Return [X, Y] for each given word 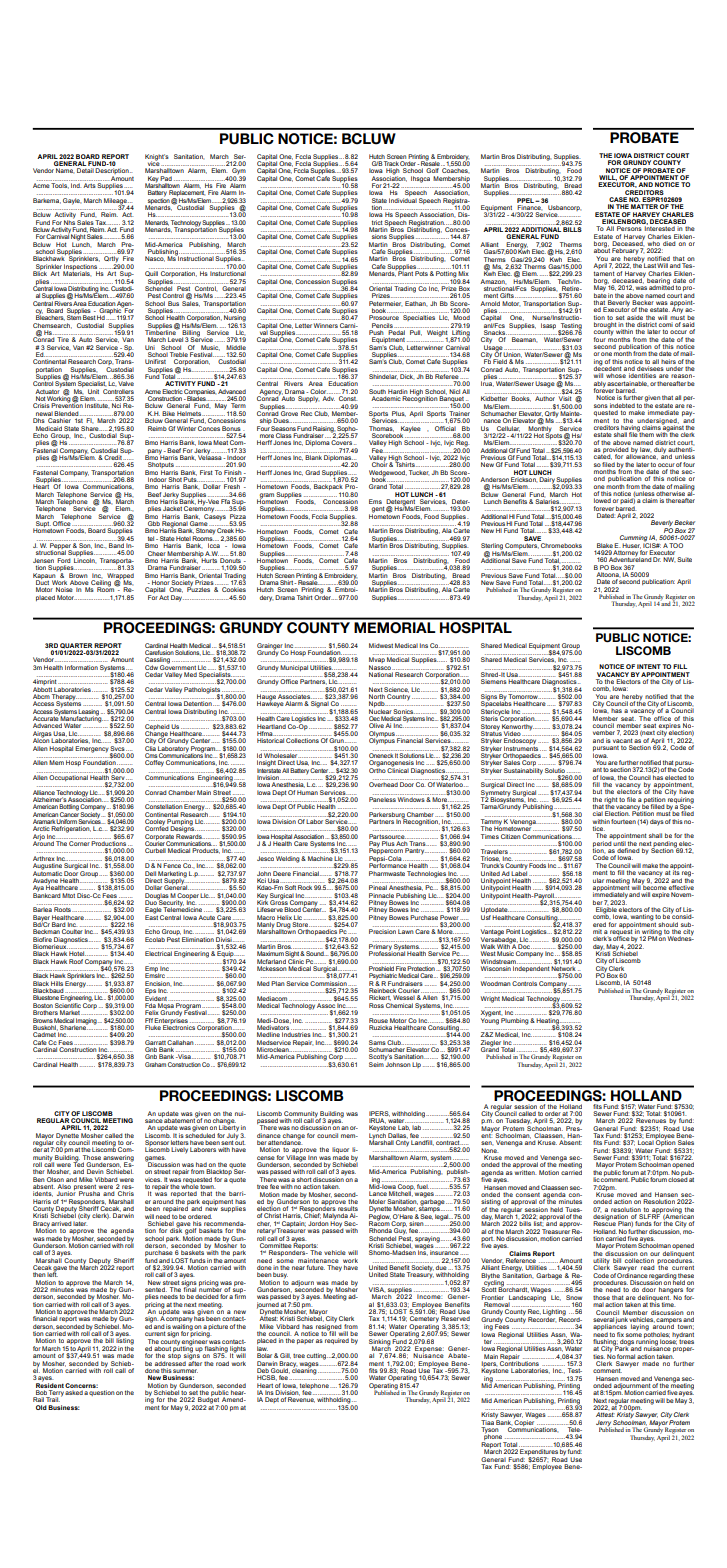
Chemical [399, 1005]
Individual [403, 200]
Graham [155, 1064]
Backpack [329, 487]
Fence [172, 865]
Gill [285, 1356]
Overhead [383, 784]
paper [305, 1341]
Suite [684, 559]
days [657, 822]
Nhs [69, 222]
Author [545, 398]
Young [490, 1020]
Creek [225, 530]
